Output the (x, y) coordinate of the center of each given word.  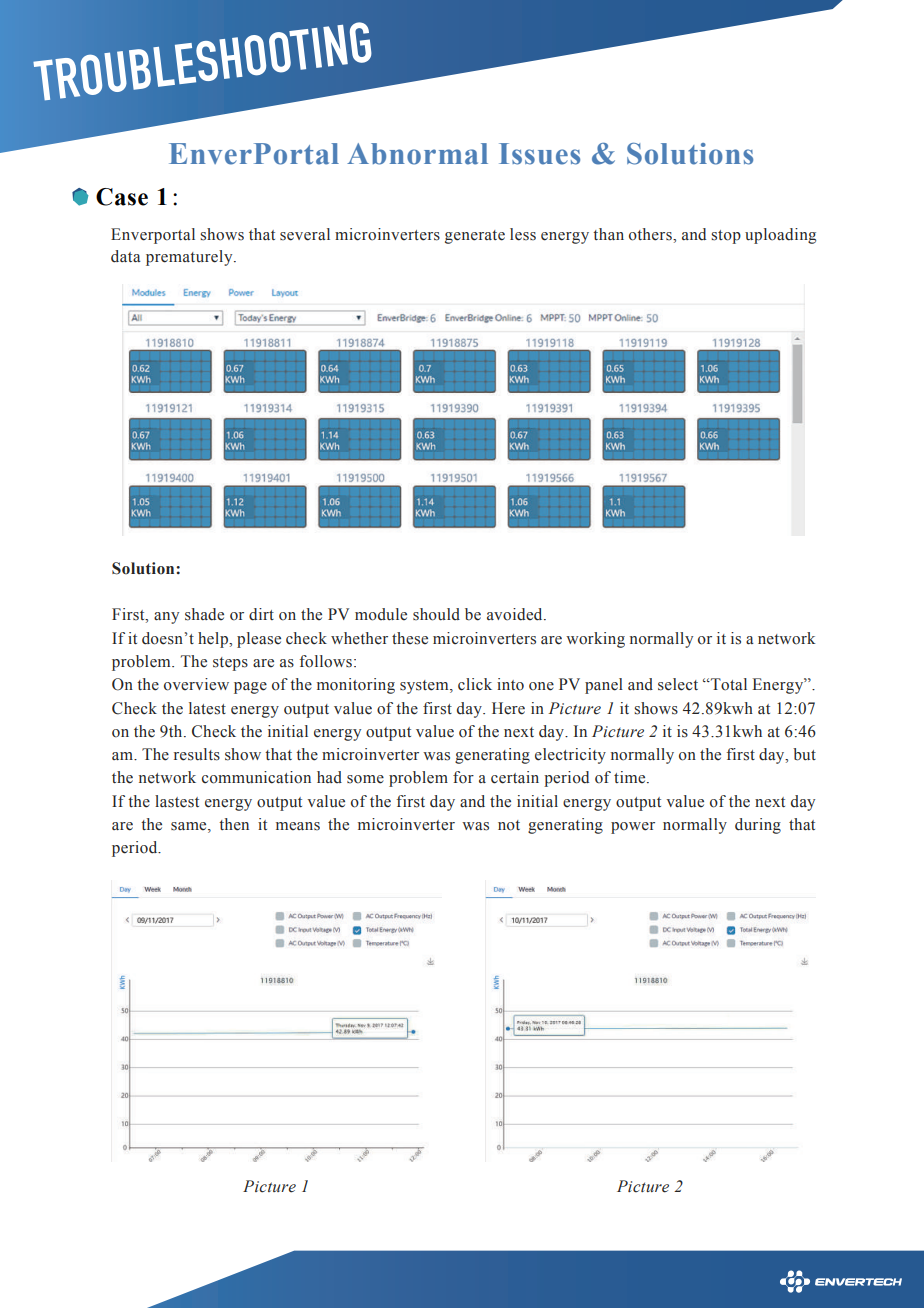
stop (726, 237)
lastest (177, 801)
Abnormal (417, 154)
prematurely (190, 258)
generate (475, 237)
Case (122, 197)
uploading (780, 236)
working (595, 640)
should (436, 614)
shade (204, 614)
